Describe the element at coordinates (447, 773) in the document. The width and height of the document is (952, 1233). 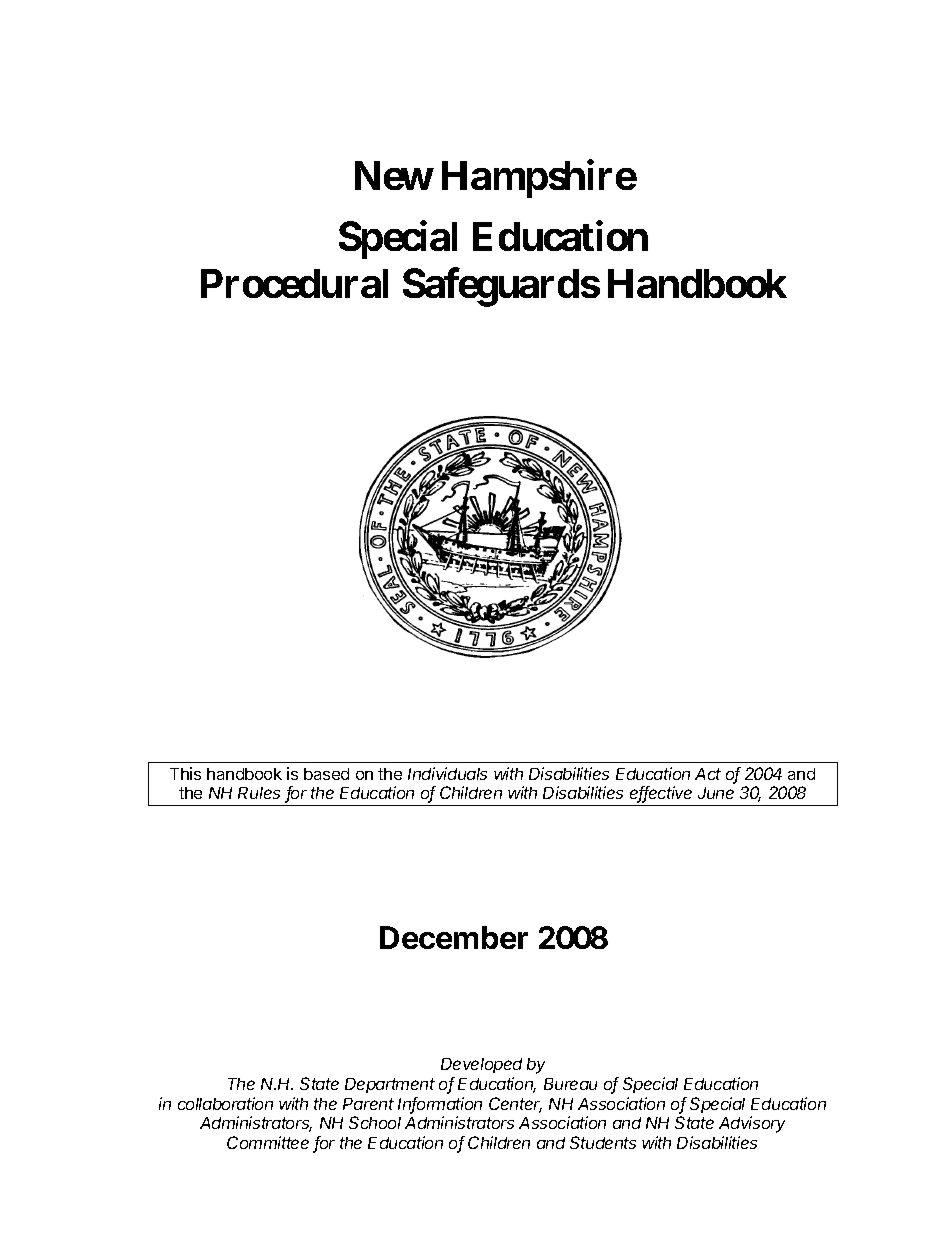
I see `Individuals` at that location.
